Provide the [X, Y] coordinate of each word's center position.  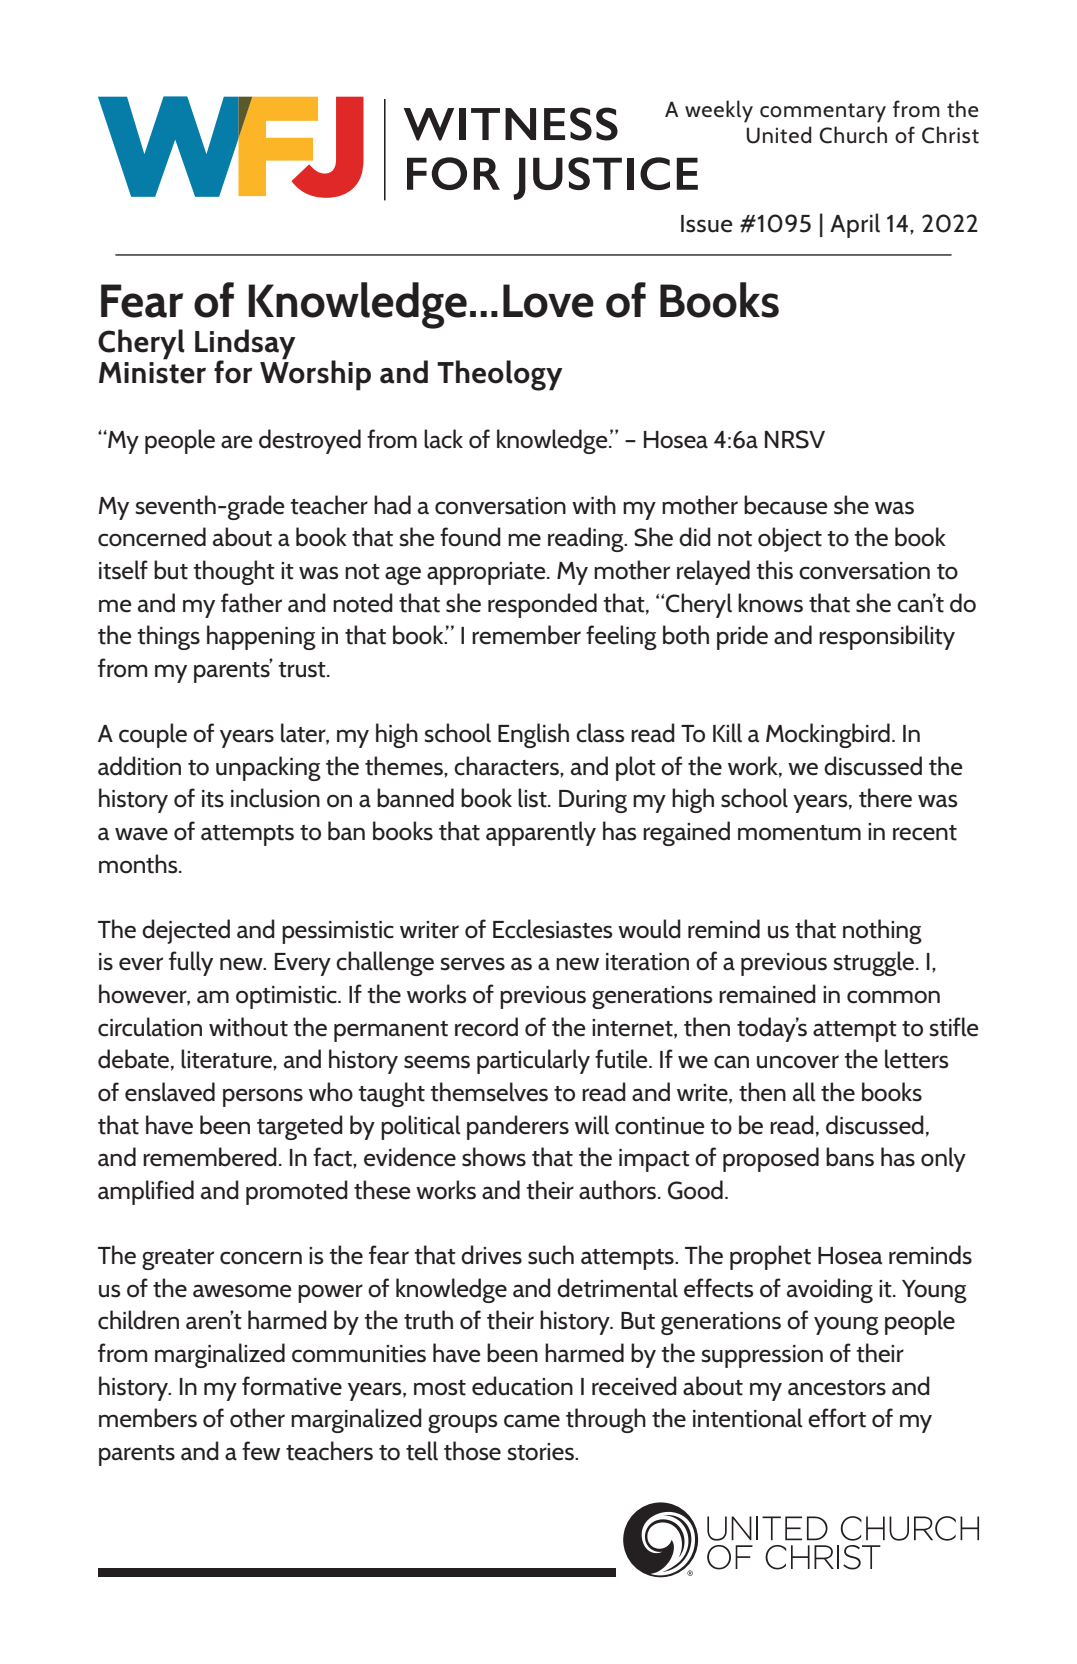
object [790, 539]
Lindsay [245, 345]
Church [853, 135]
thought [234, 572]
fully [191, 963]
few [261, 1451]
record [486, 1027]
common [893, 997]
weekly [719, 111]
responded [542, 605]
